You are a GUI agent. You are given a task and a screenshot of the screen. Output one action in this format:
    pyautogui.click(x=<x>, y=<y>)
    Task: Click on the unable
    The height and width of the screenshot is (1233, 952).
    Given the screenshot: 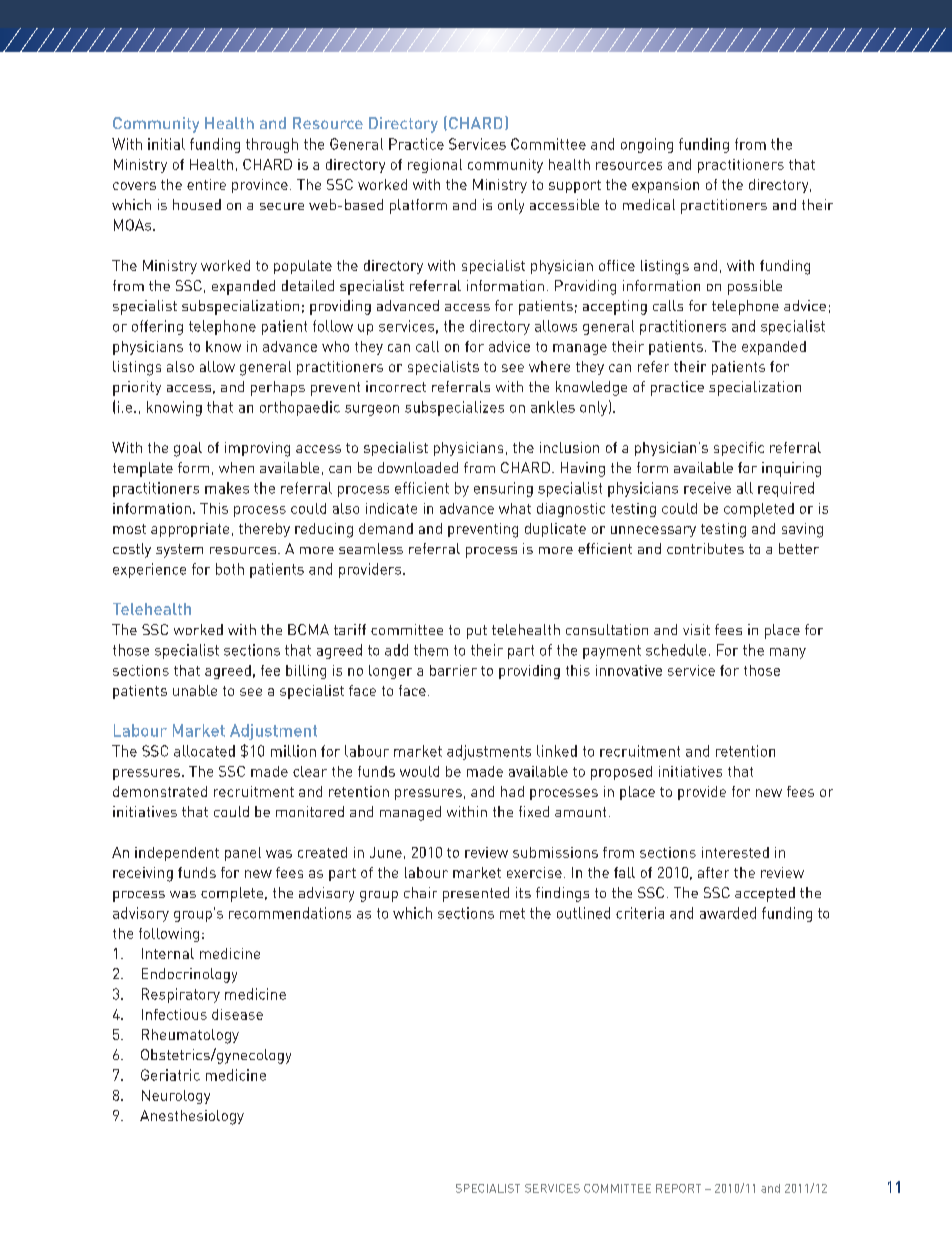 What is the action you would take?
    pyautogui.click(x=195, y=690)
